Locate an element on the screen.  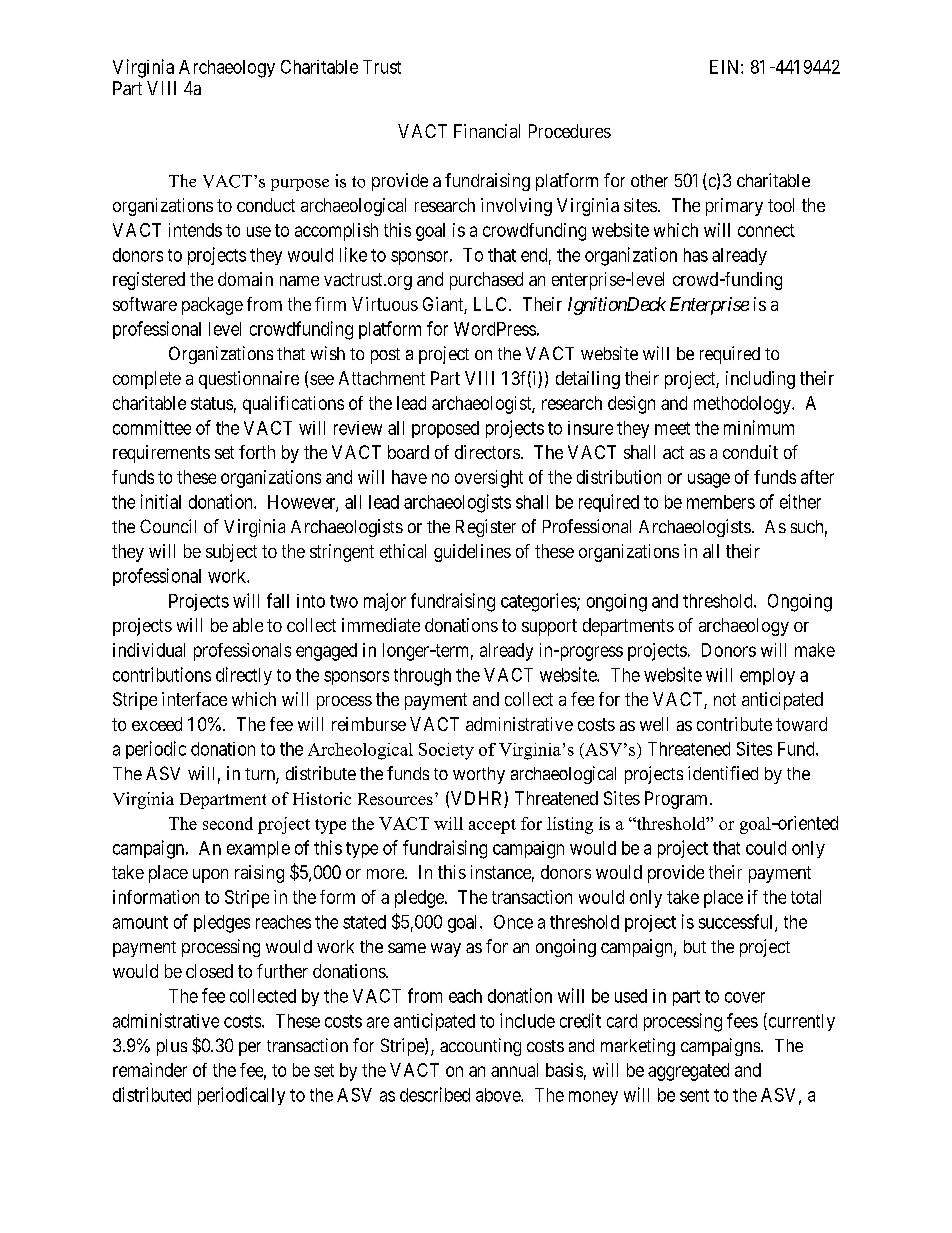
employ is located at coordinates (767, 676).
